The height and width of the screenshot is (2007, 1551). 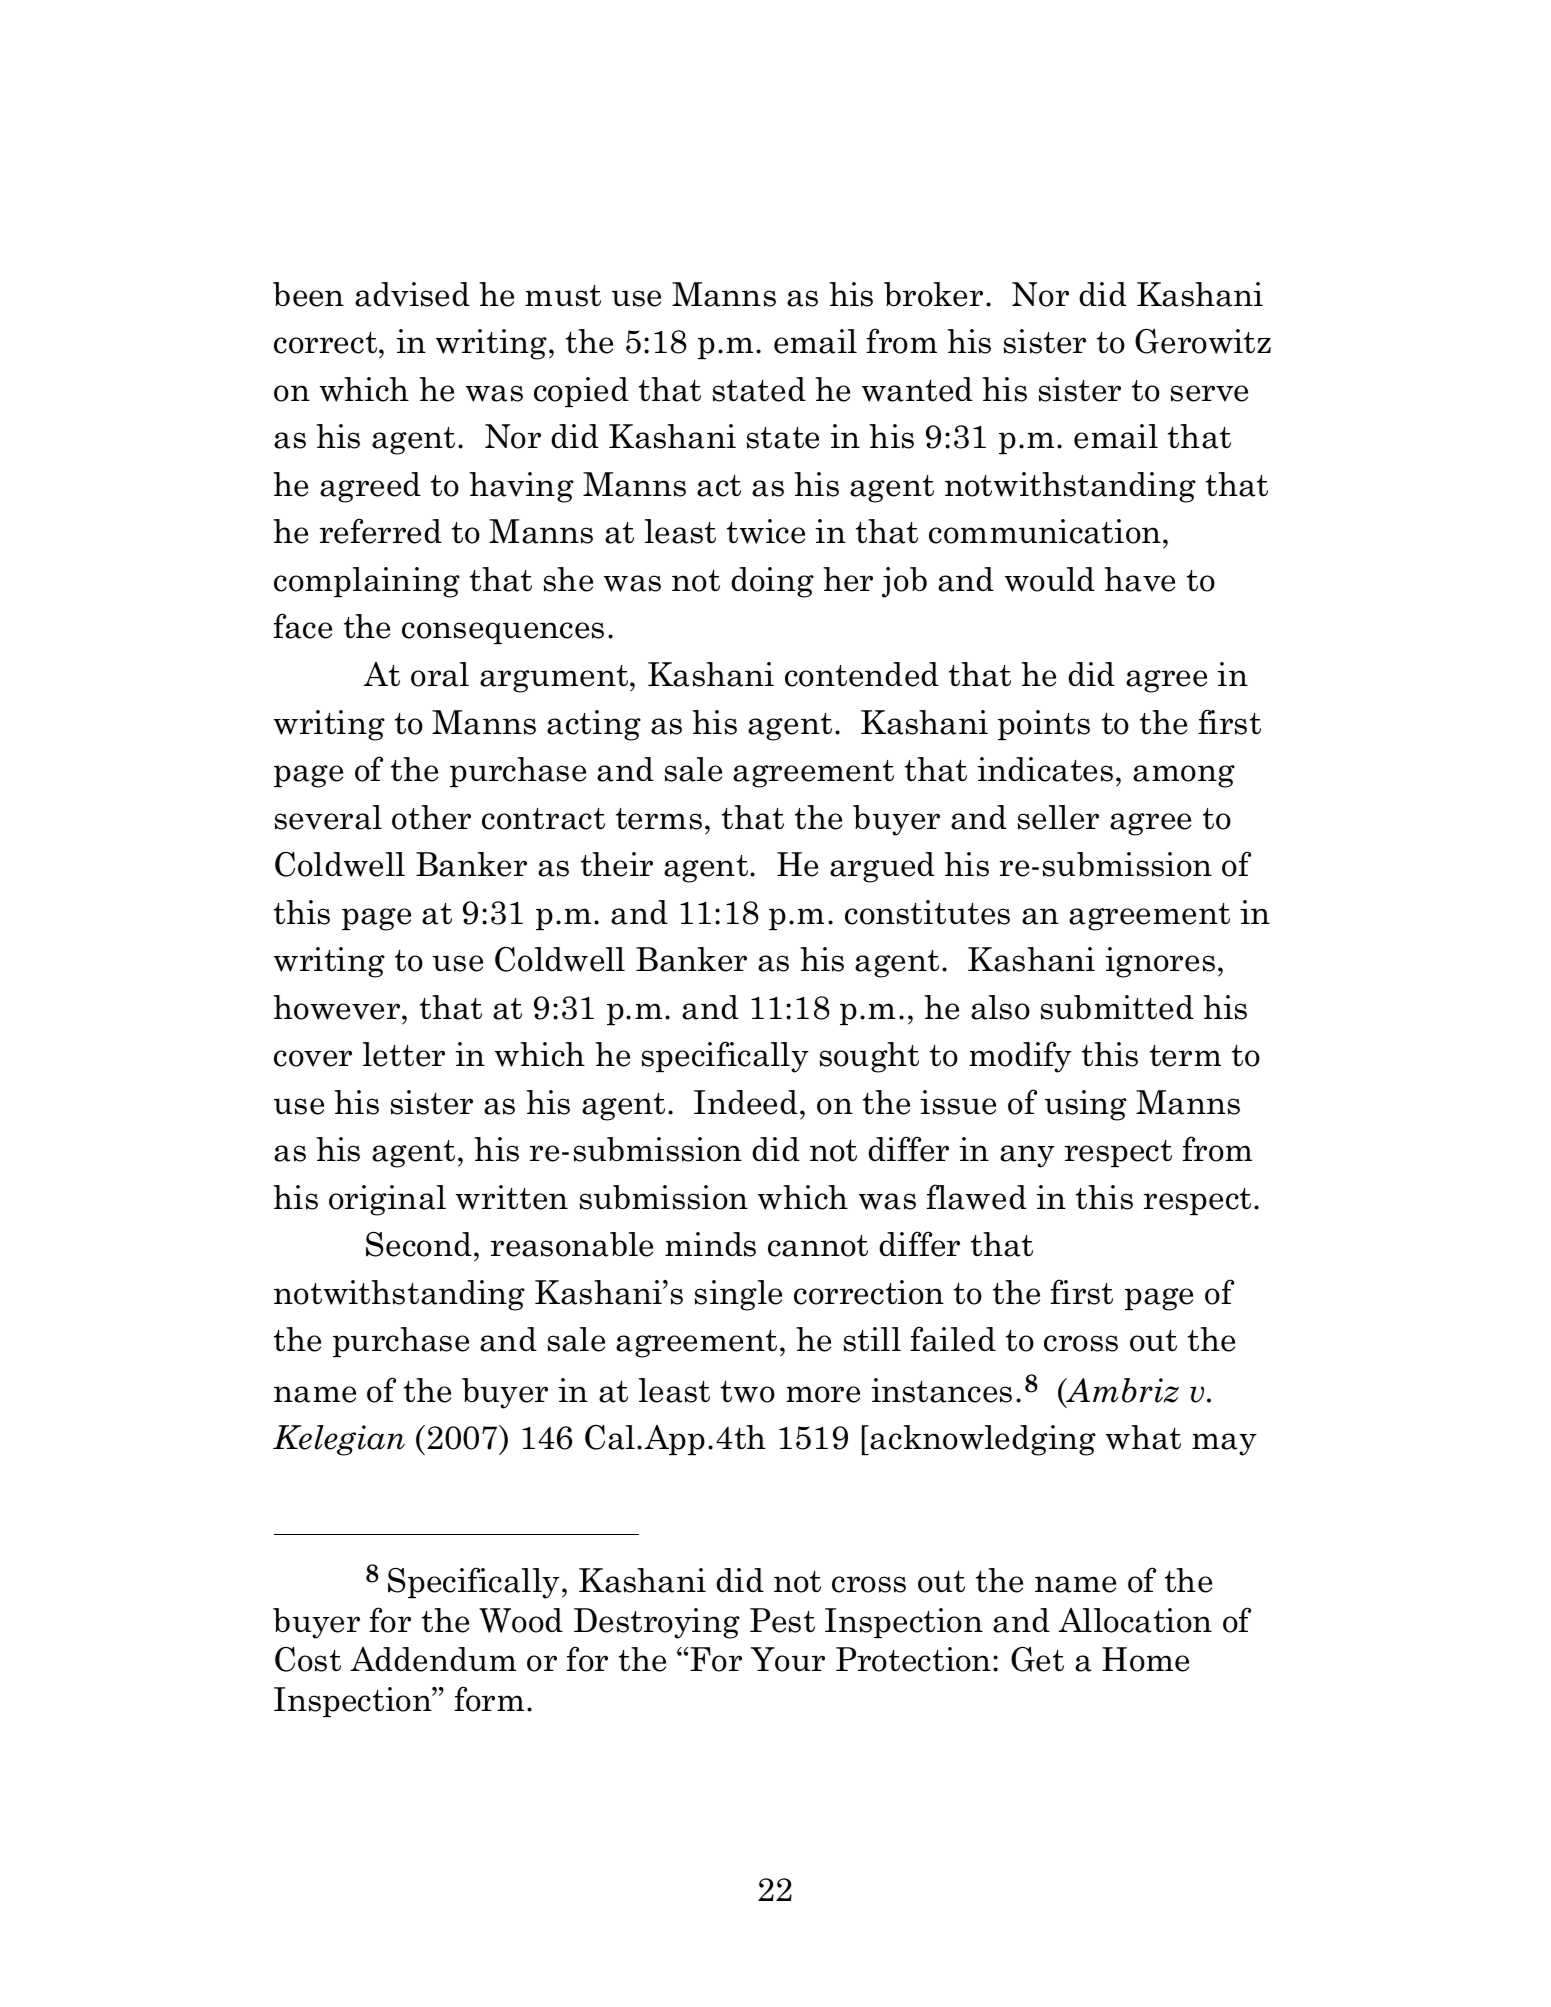 I want to click on advised, so click(x=412, y=294).
